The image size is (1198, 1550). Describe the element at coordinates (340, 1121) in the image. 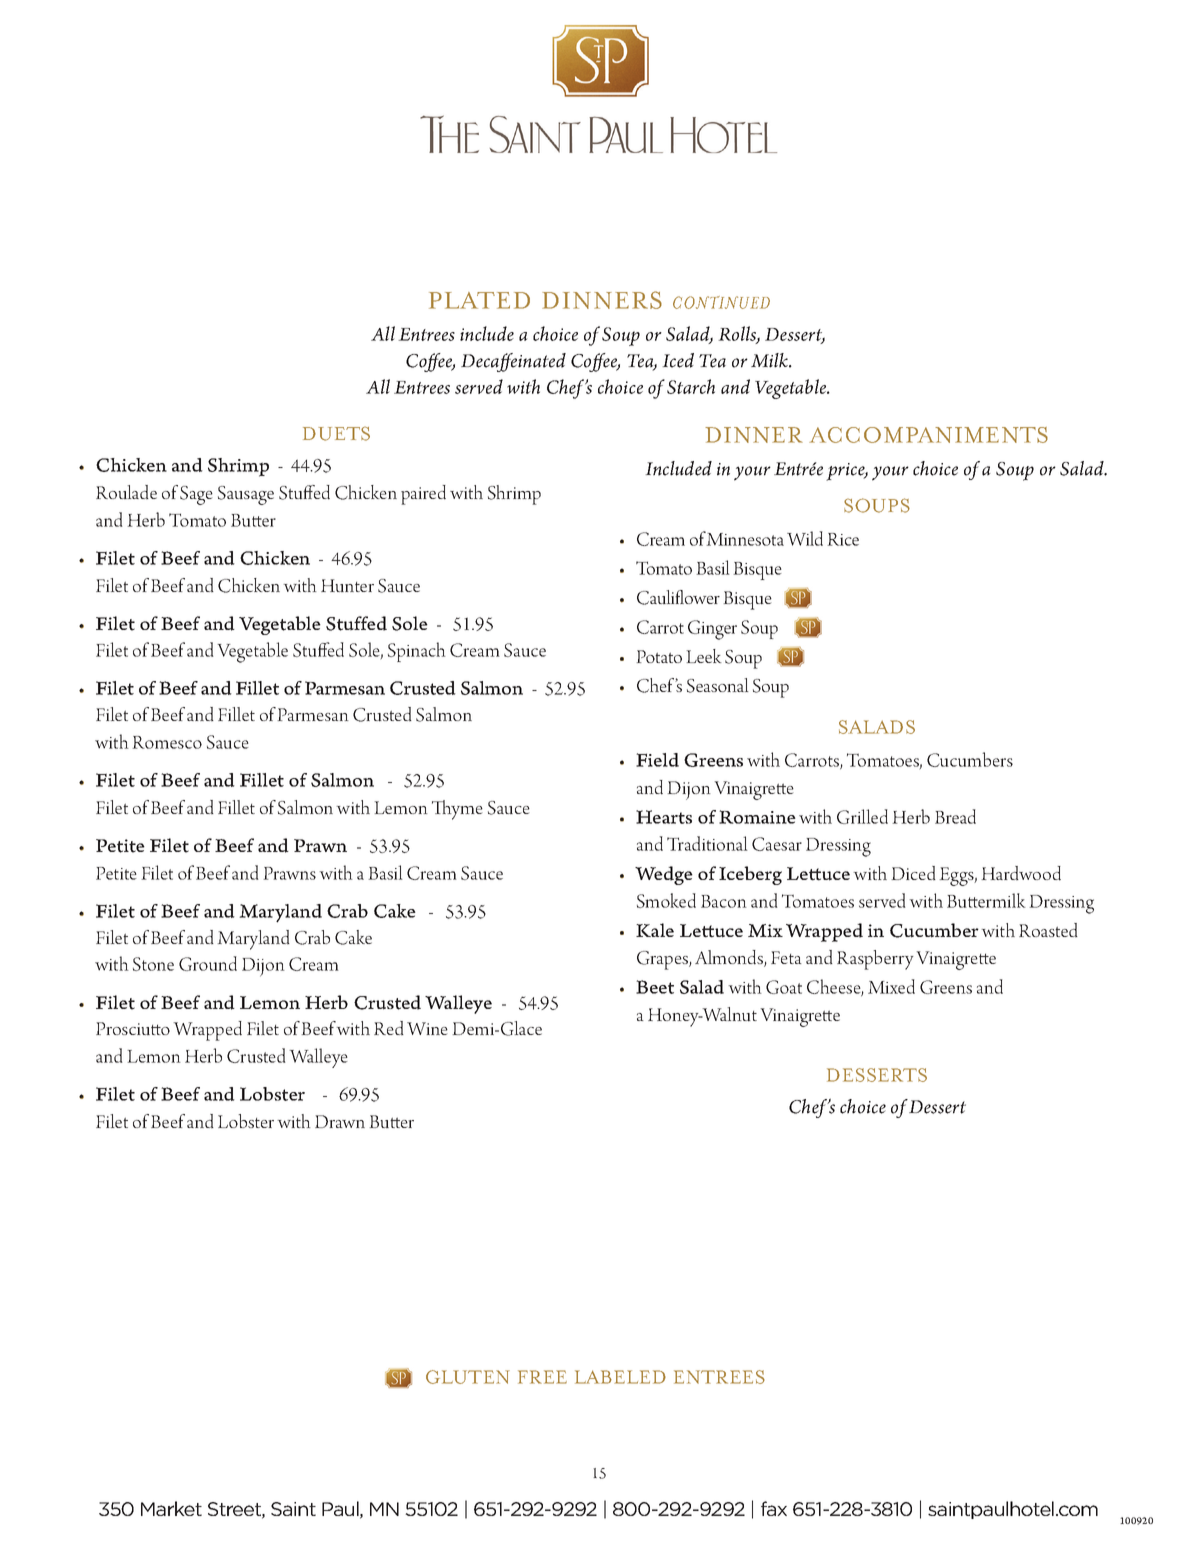

I see `Drawn` at that location.
